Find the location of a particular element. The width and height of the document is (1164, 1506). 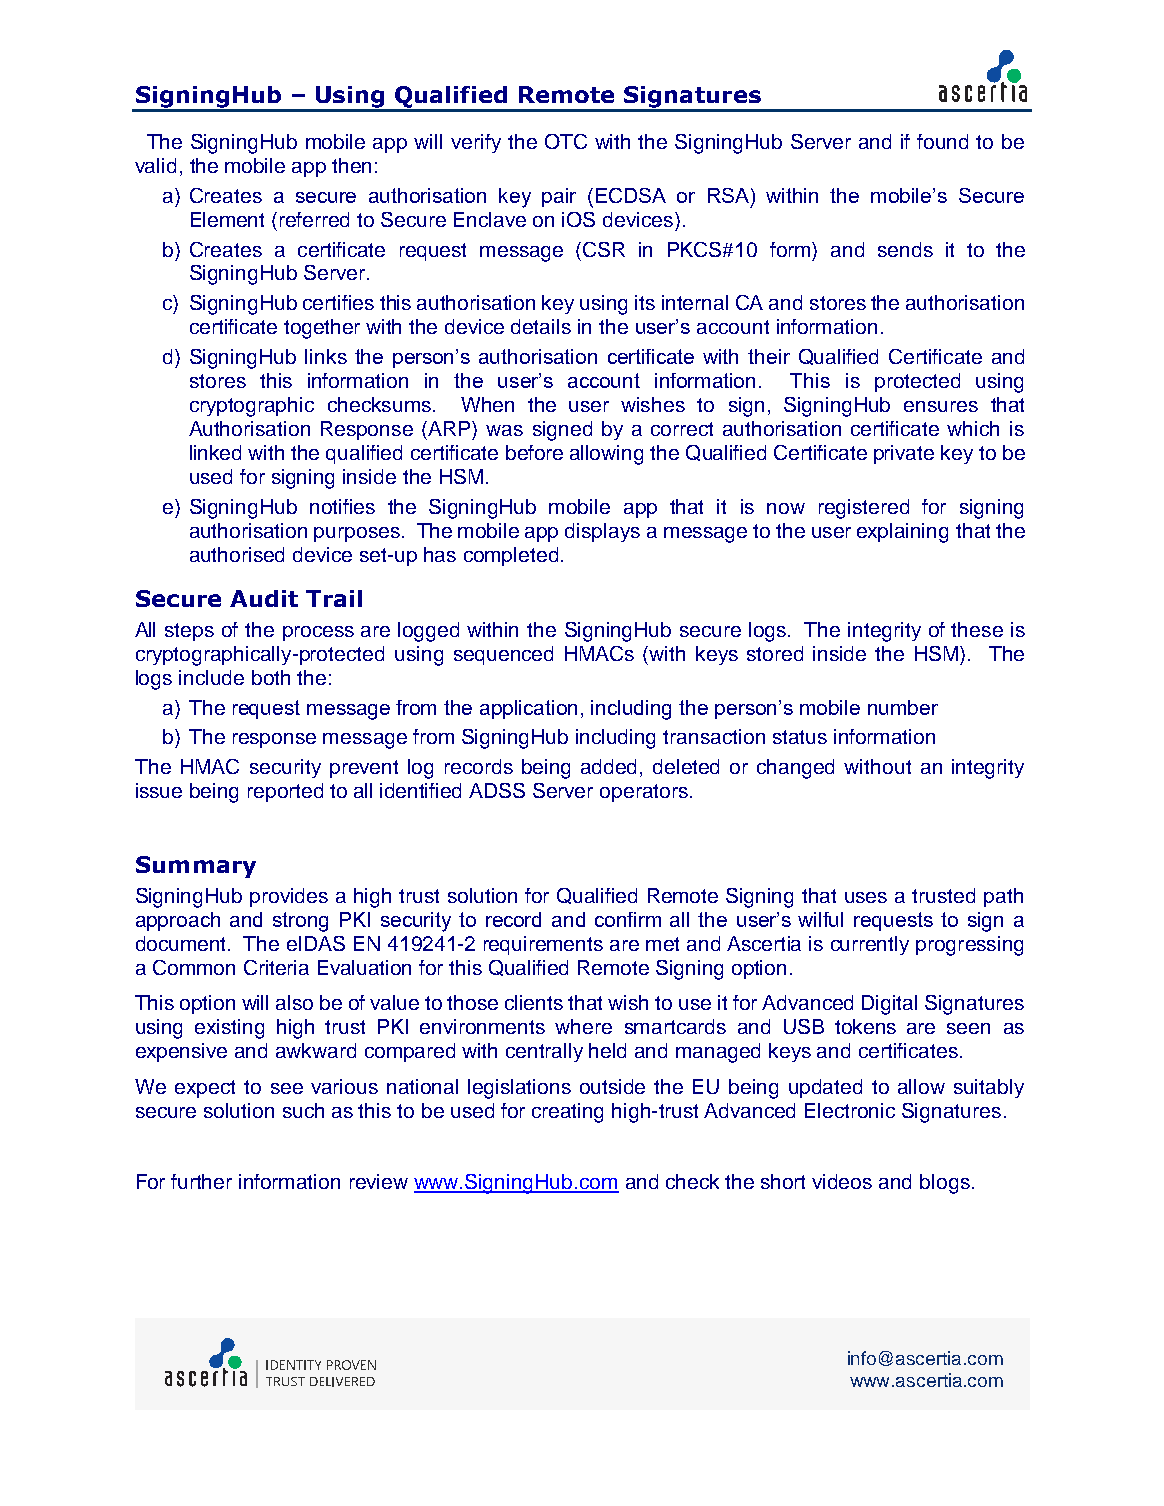

further is located at coordinates (201, 1181).
